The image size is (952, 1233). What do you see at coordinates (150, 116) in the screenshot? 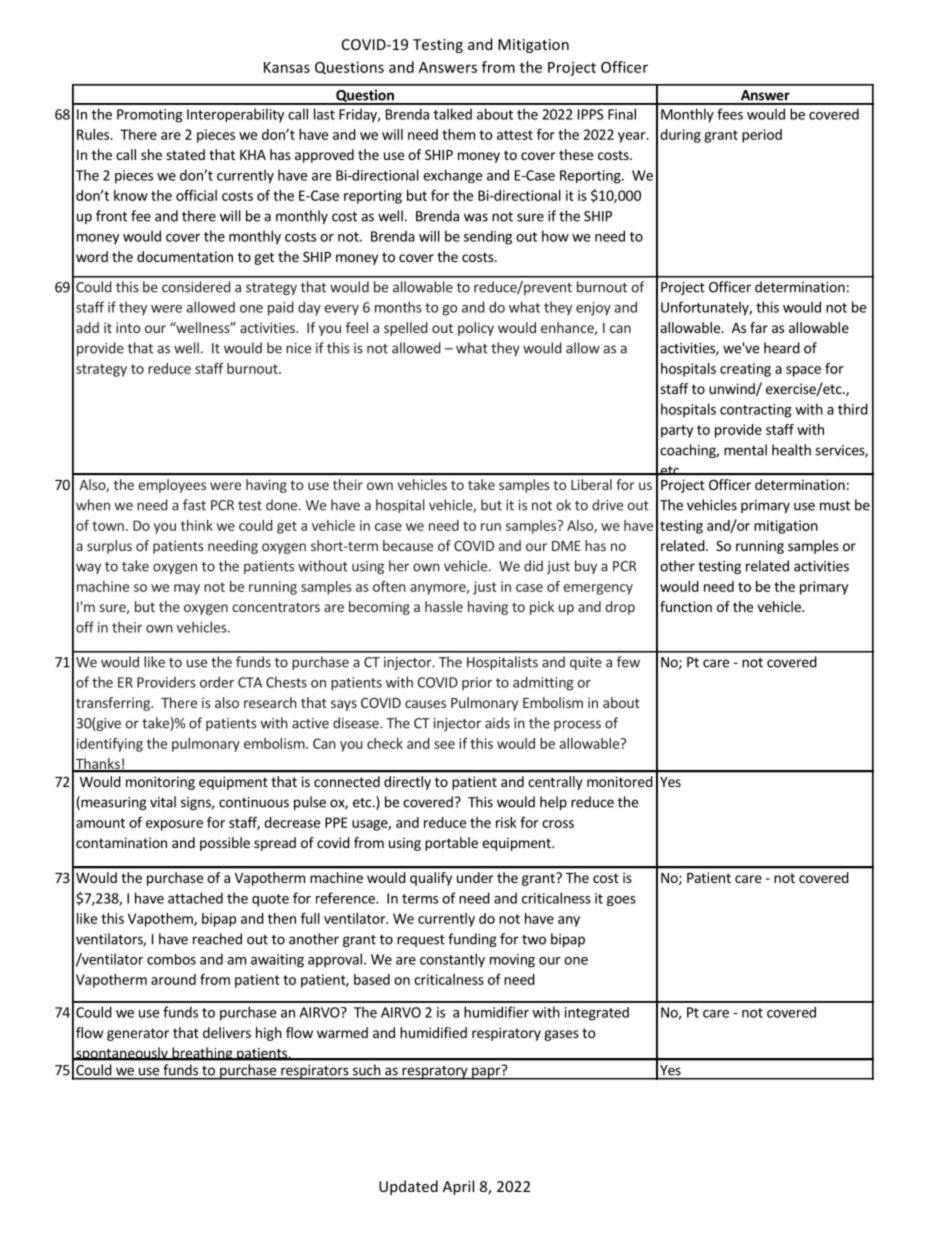
I see `Promoting` at bounding box center [150, 116].
